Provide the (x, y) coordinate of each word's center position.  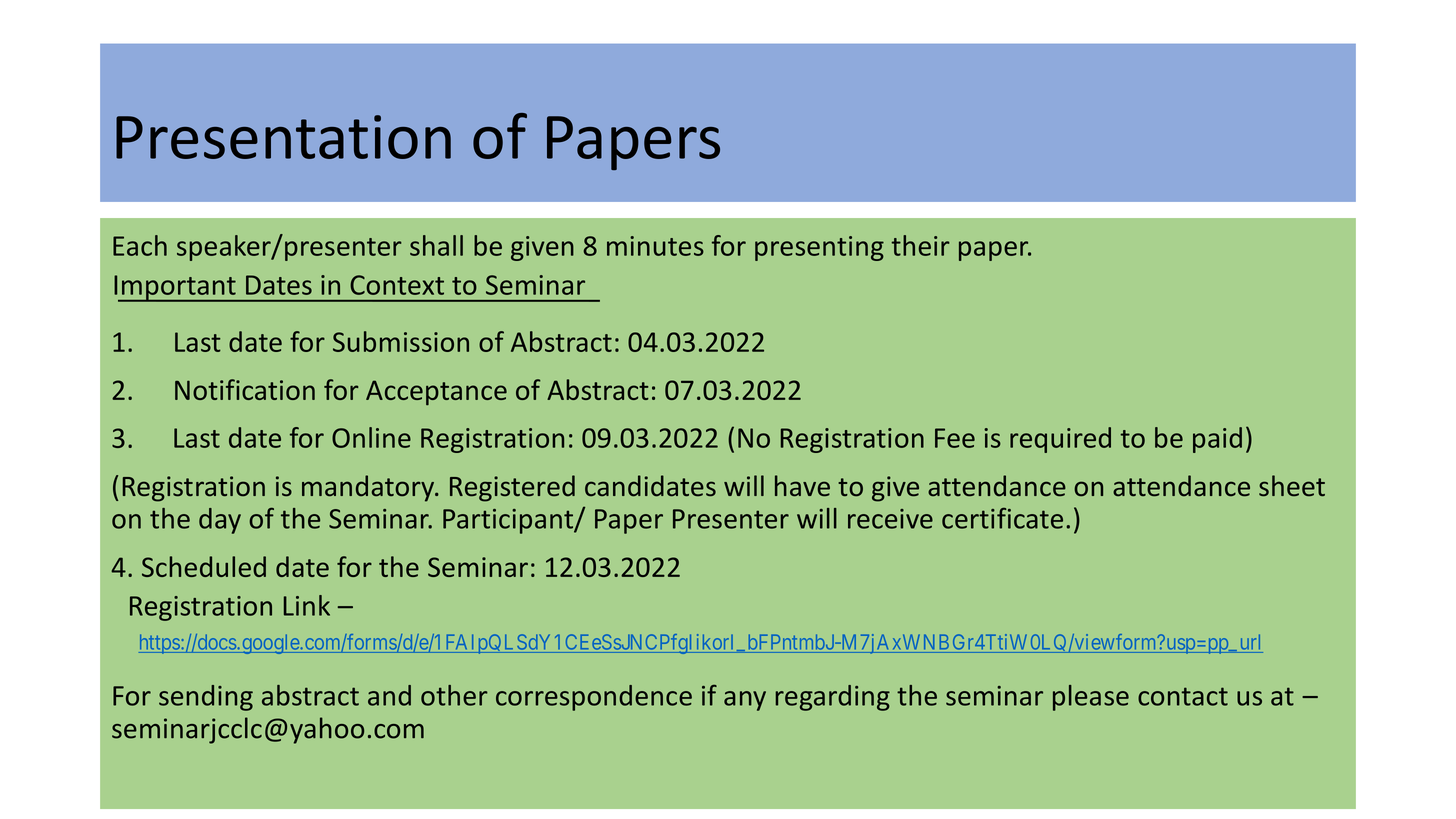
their (920, 245)
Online (371, 437)
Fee (955, 438)
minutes (655, 246)
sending (206, 698)
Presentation (283, 137)
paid (1217, 440)
